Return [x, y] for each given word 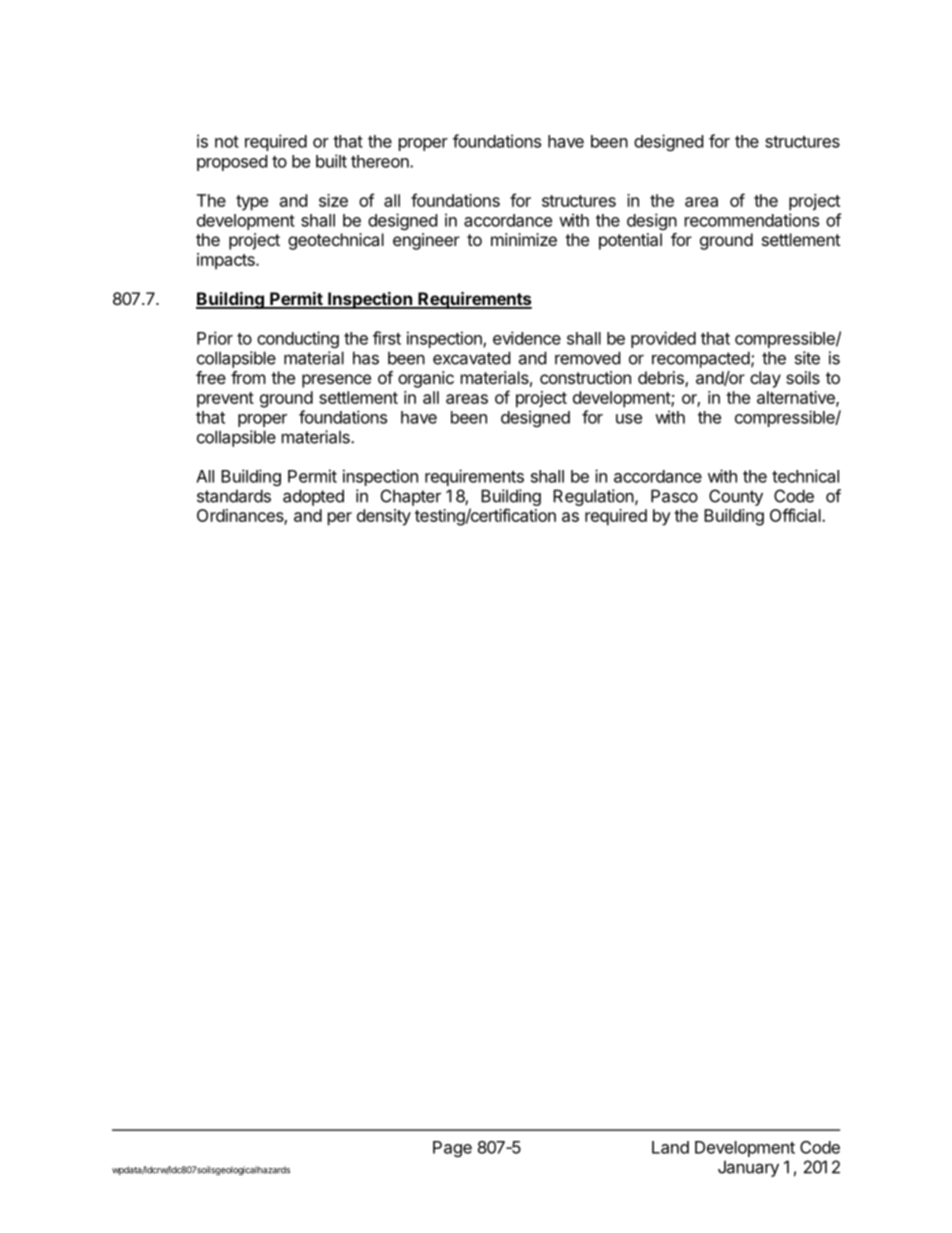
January [748, 1168]
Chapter [411, 497]
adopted [313, 497]
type [252, 203]
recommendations [752, 220]
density [384, 517]
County [736, 497]
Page [452, 1149]
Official [796, 515]
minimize [524, 239]
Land [670, 1147]
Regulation [593, 497]
